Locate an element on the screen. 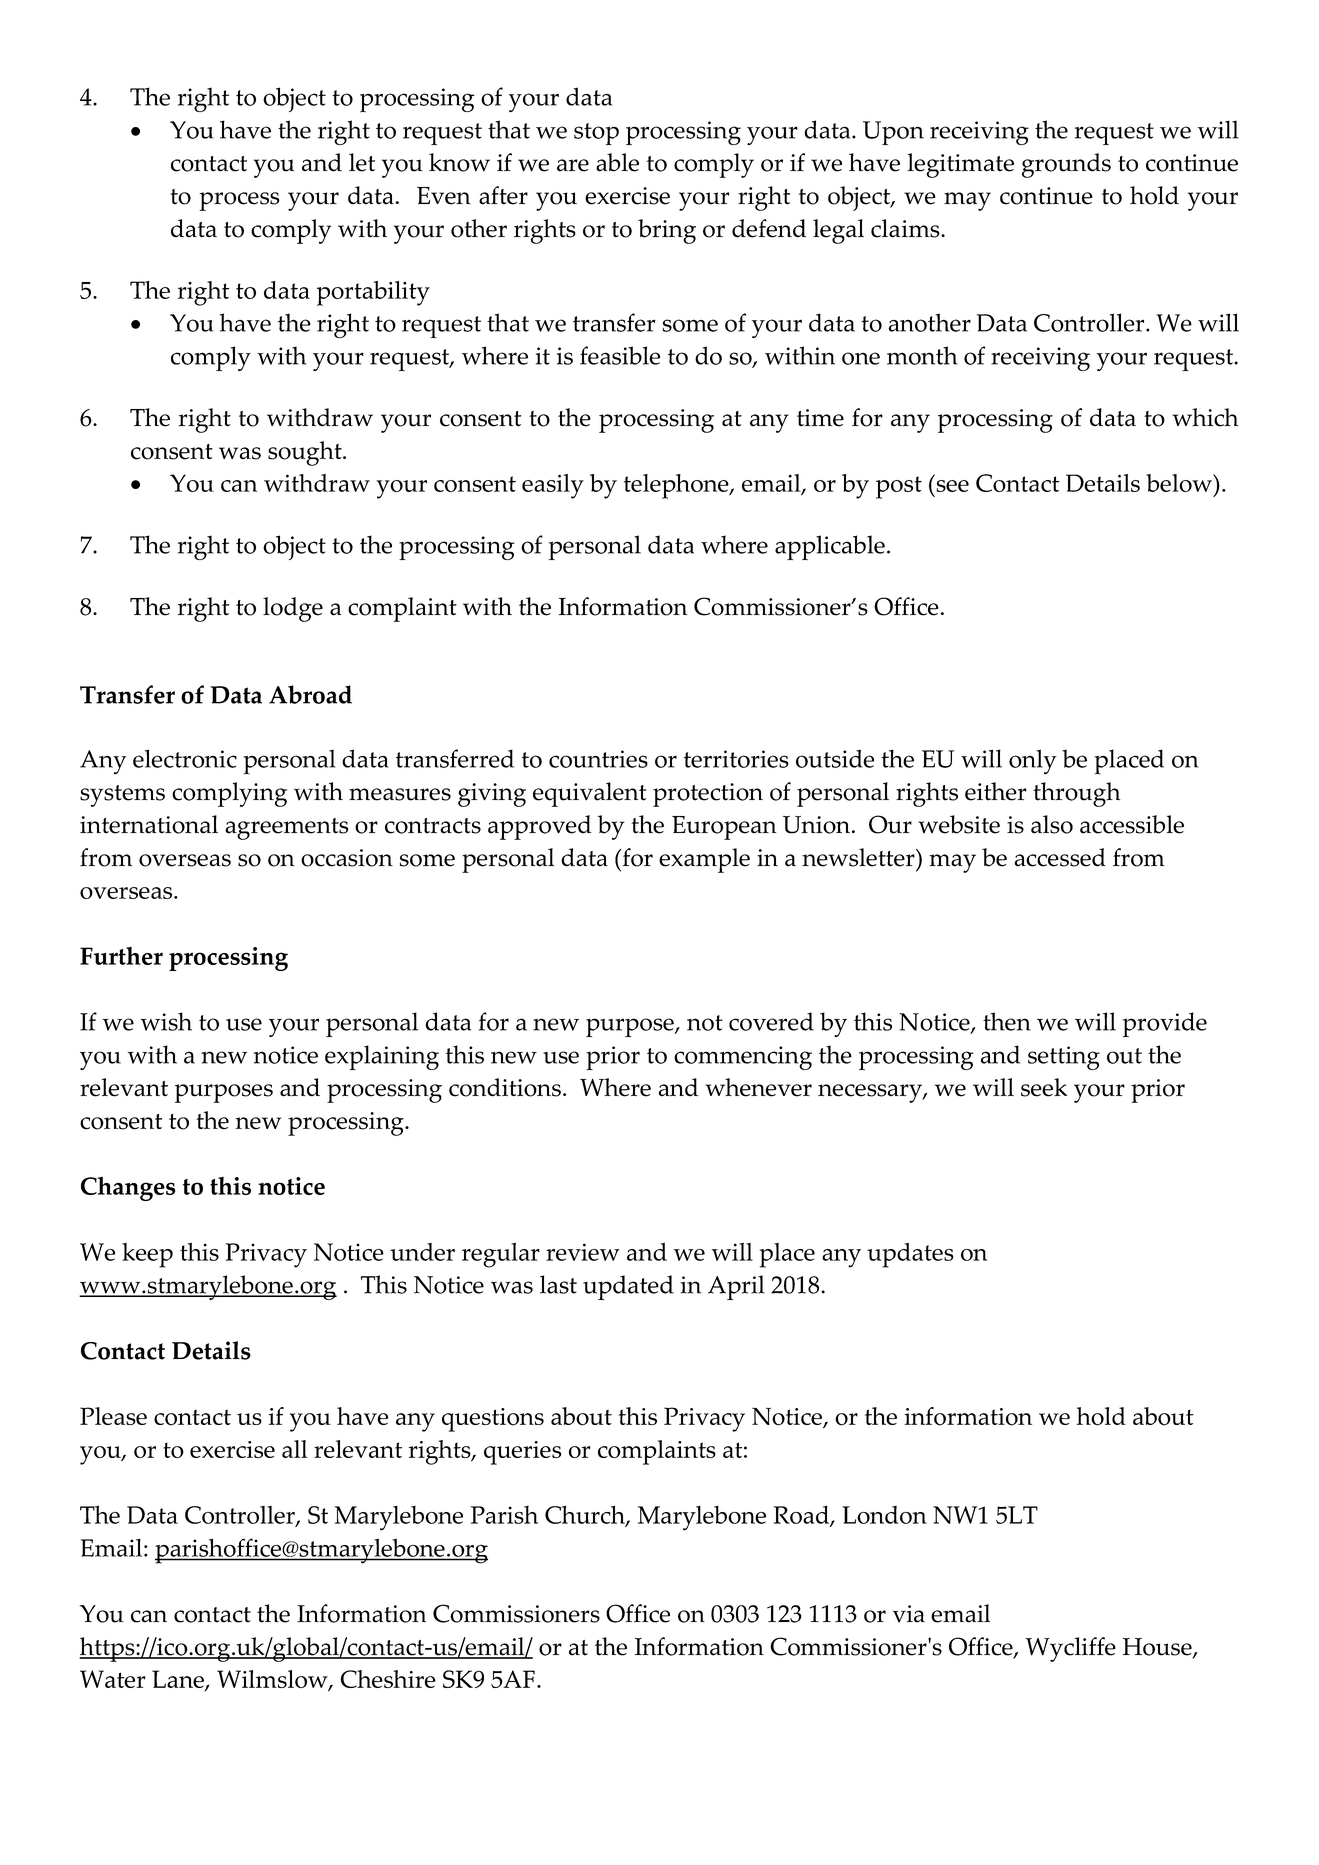  Lane is located at coordinates (179, 1680).
